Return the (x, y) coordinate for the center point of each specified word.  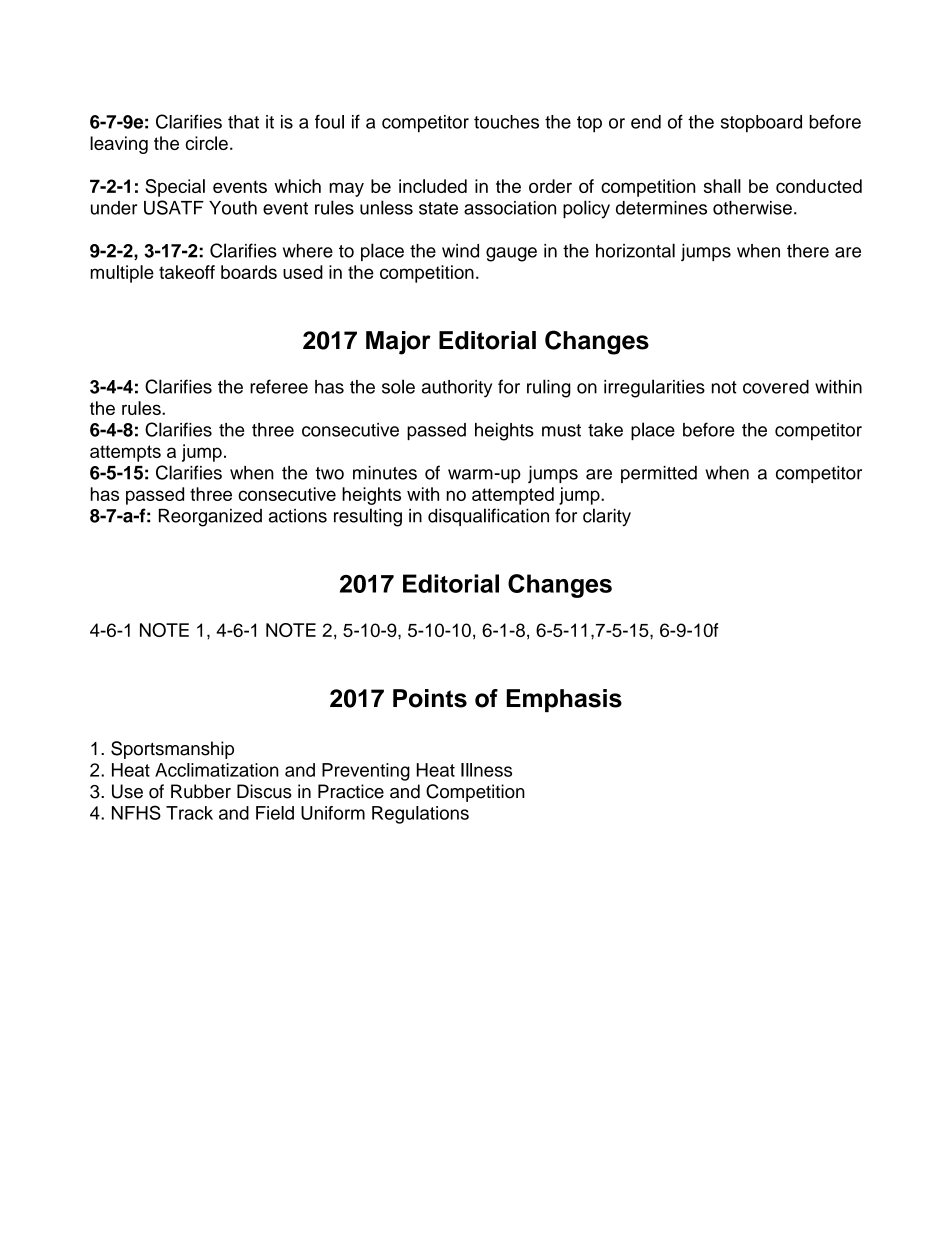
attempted (513, 496)
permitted (659, 474)
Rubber (201, 791)
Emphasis (564, 700)
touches (506, 122)
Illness (486, 770)
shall (722, 186)
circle (207, 143)
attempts (125, 453)
